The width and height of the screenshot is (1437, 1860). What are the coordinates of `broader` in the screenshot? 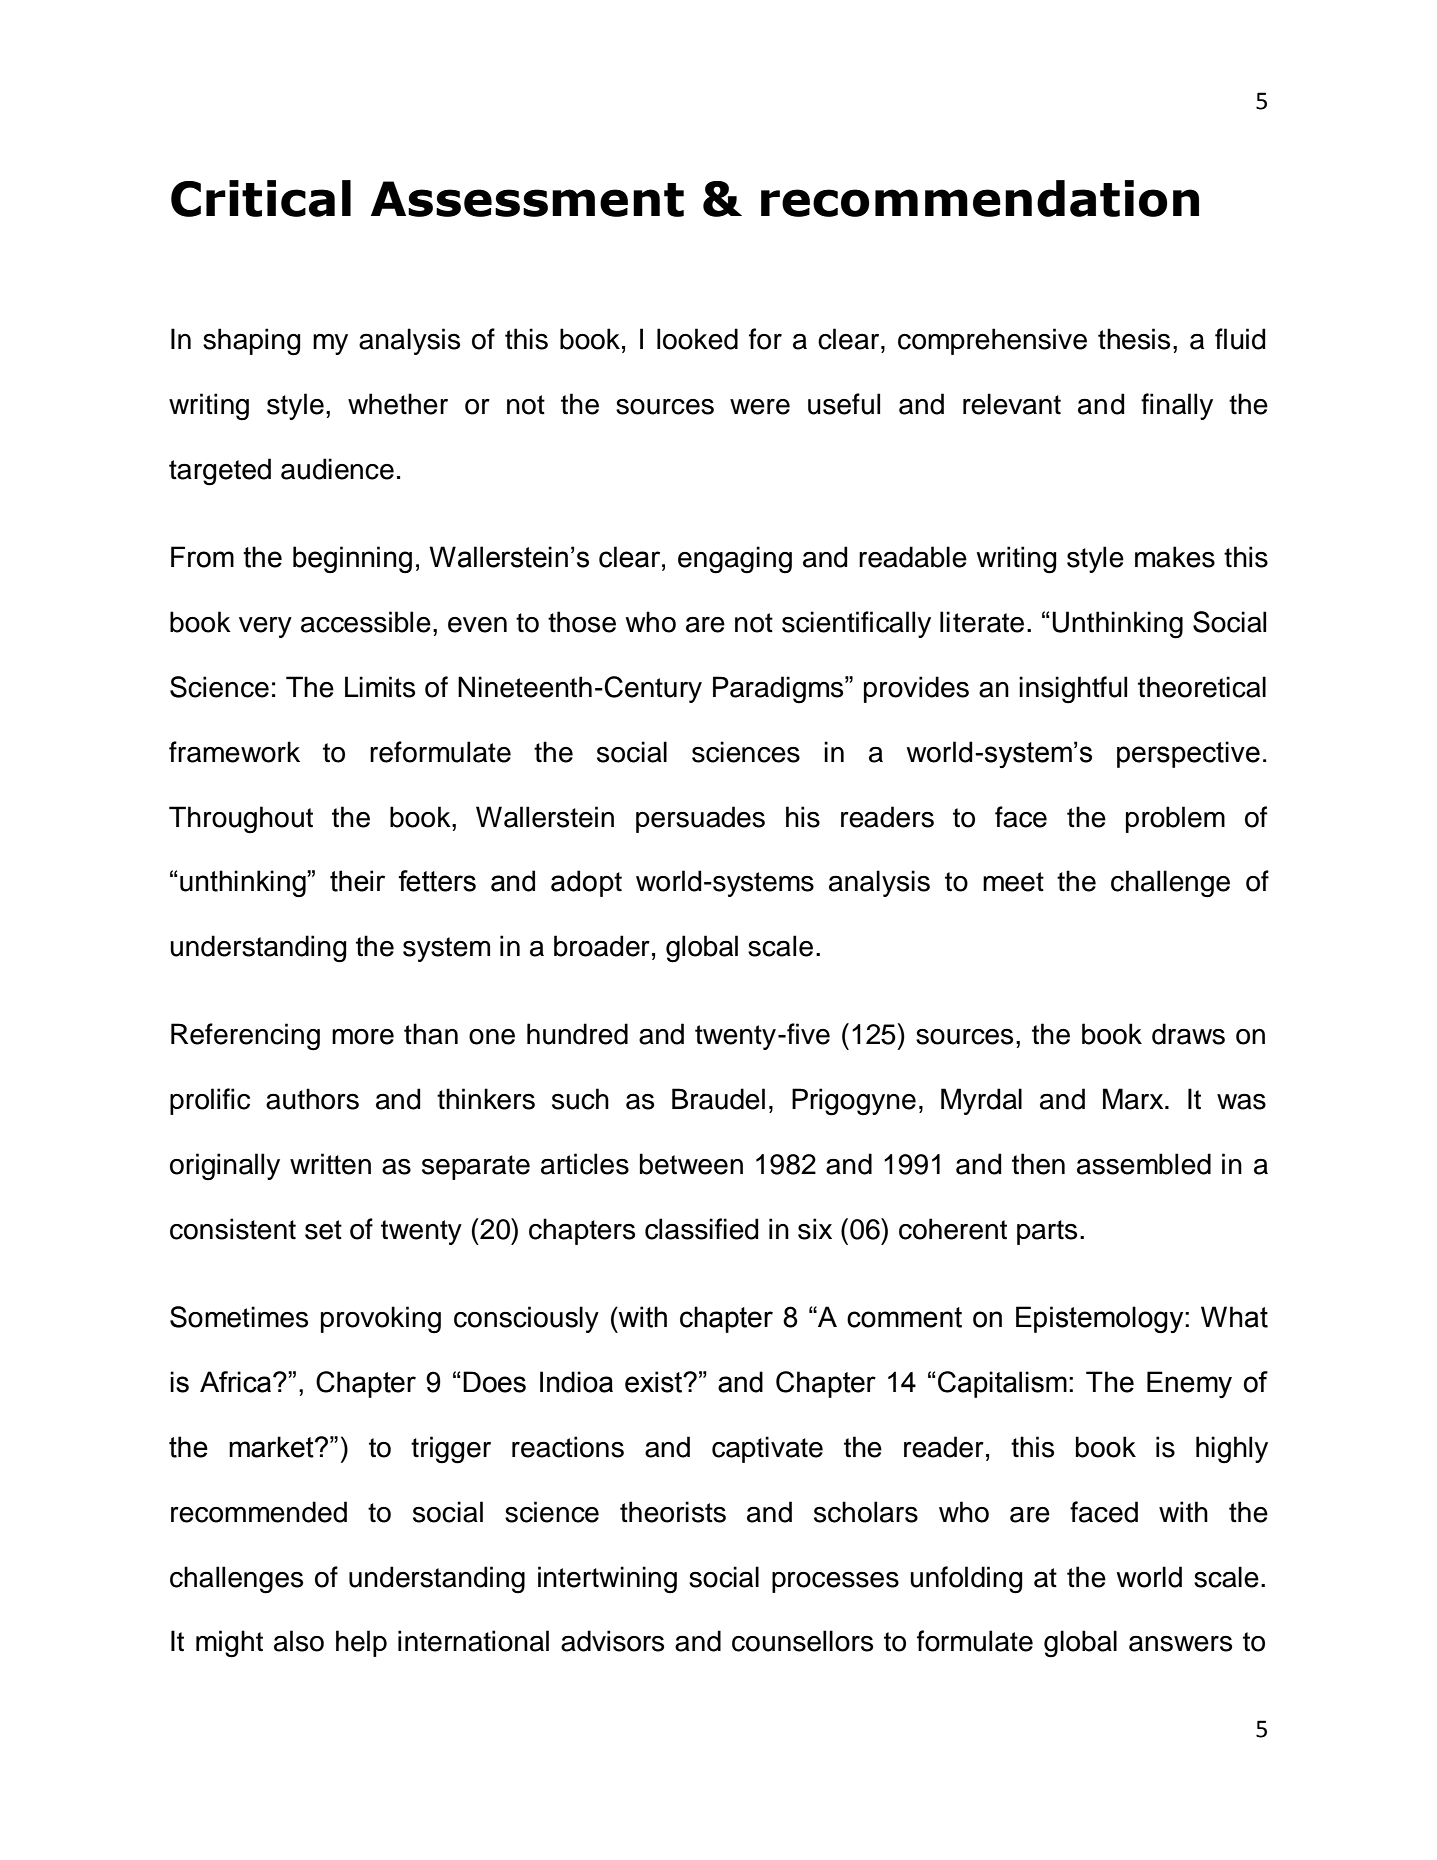 It's located at (602, 946).
